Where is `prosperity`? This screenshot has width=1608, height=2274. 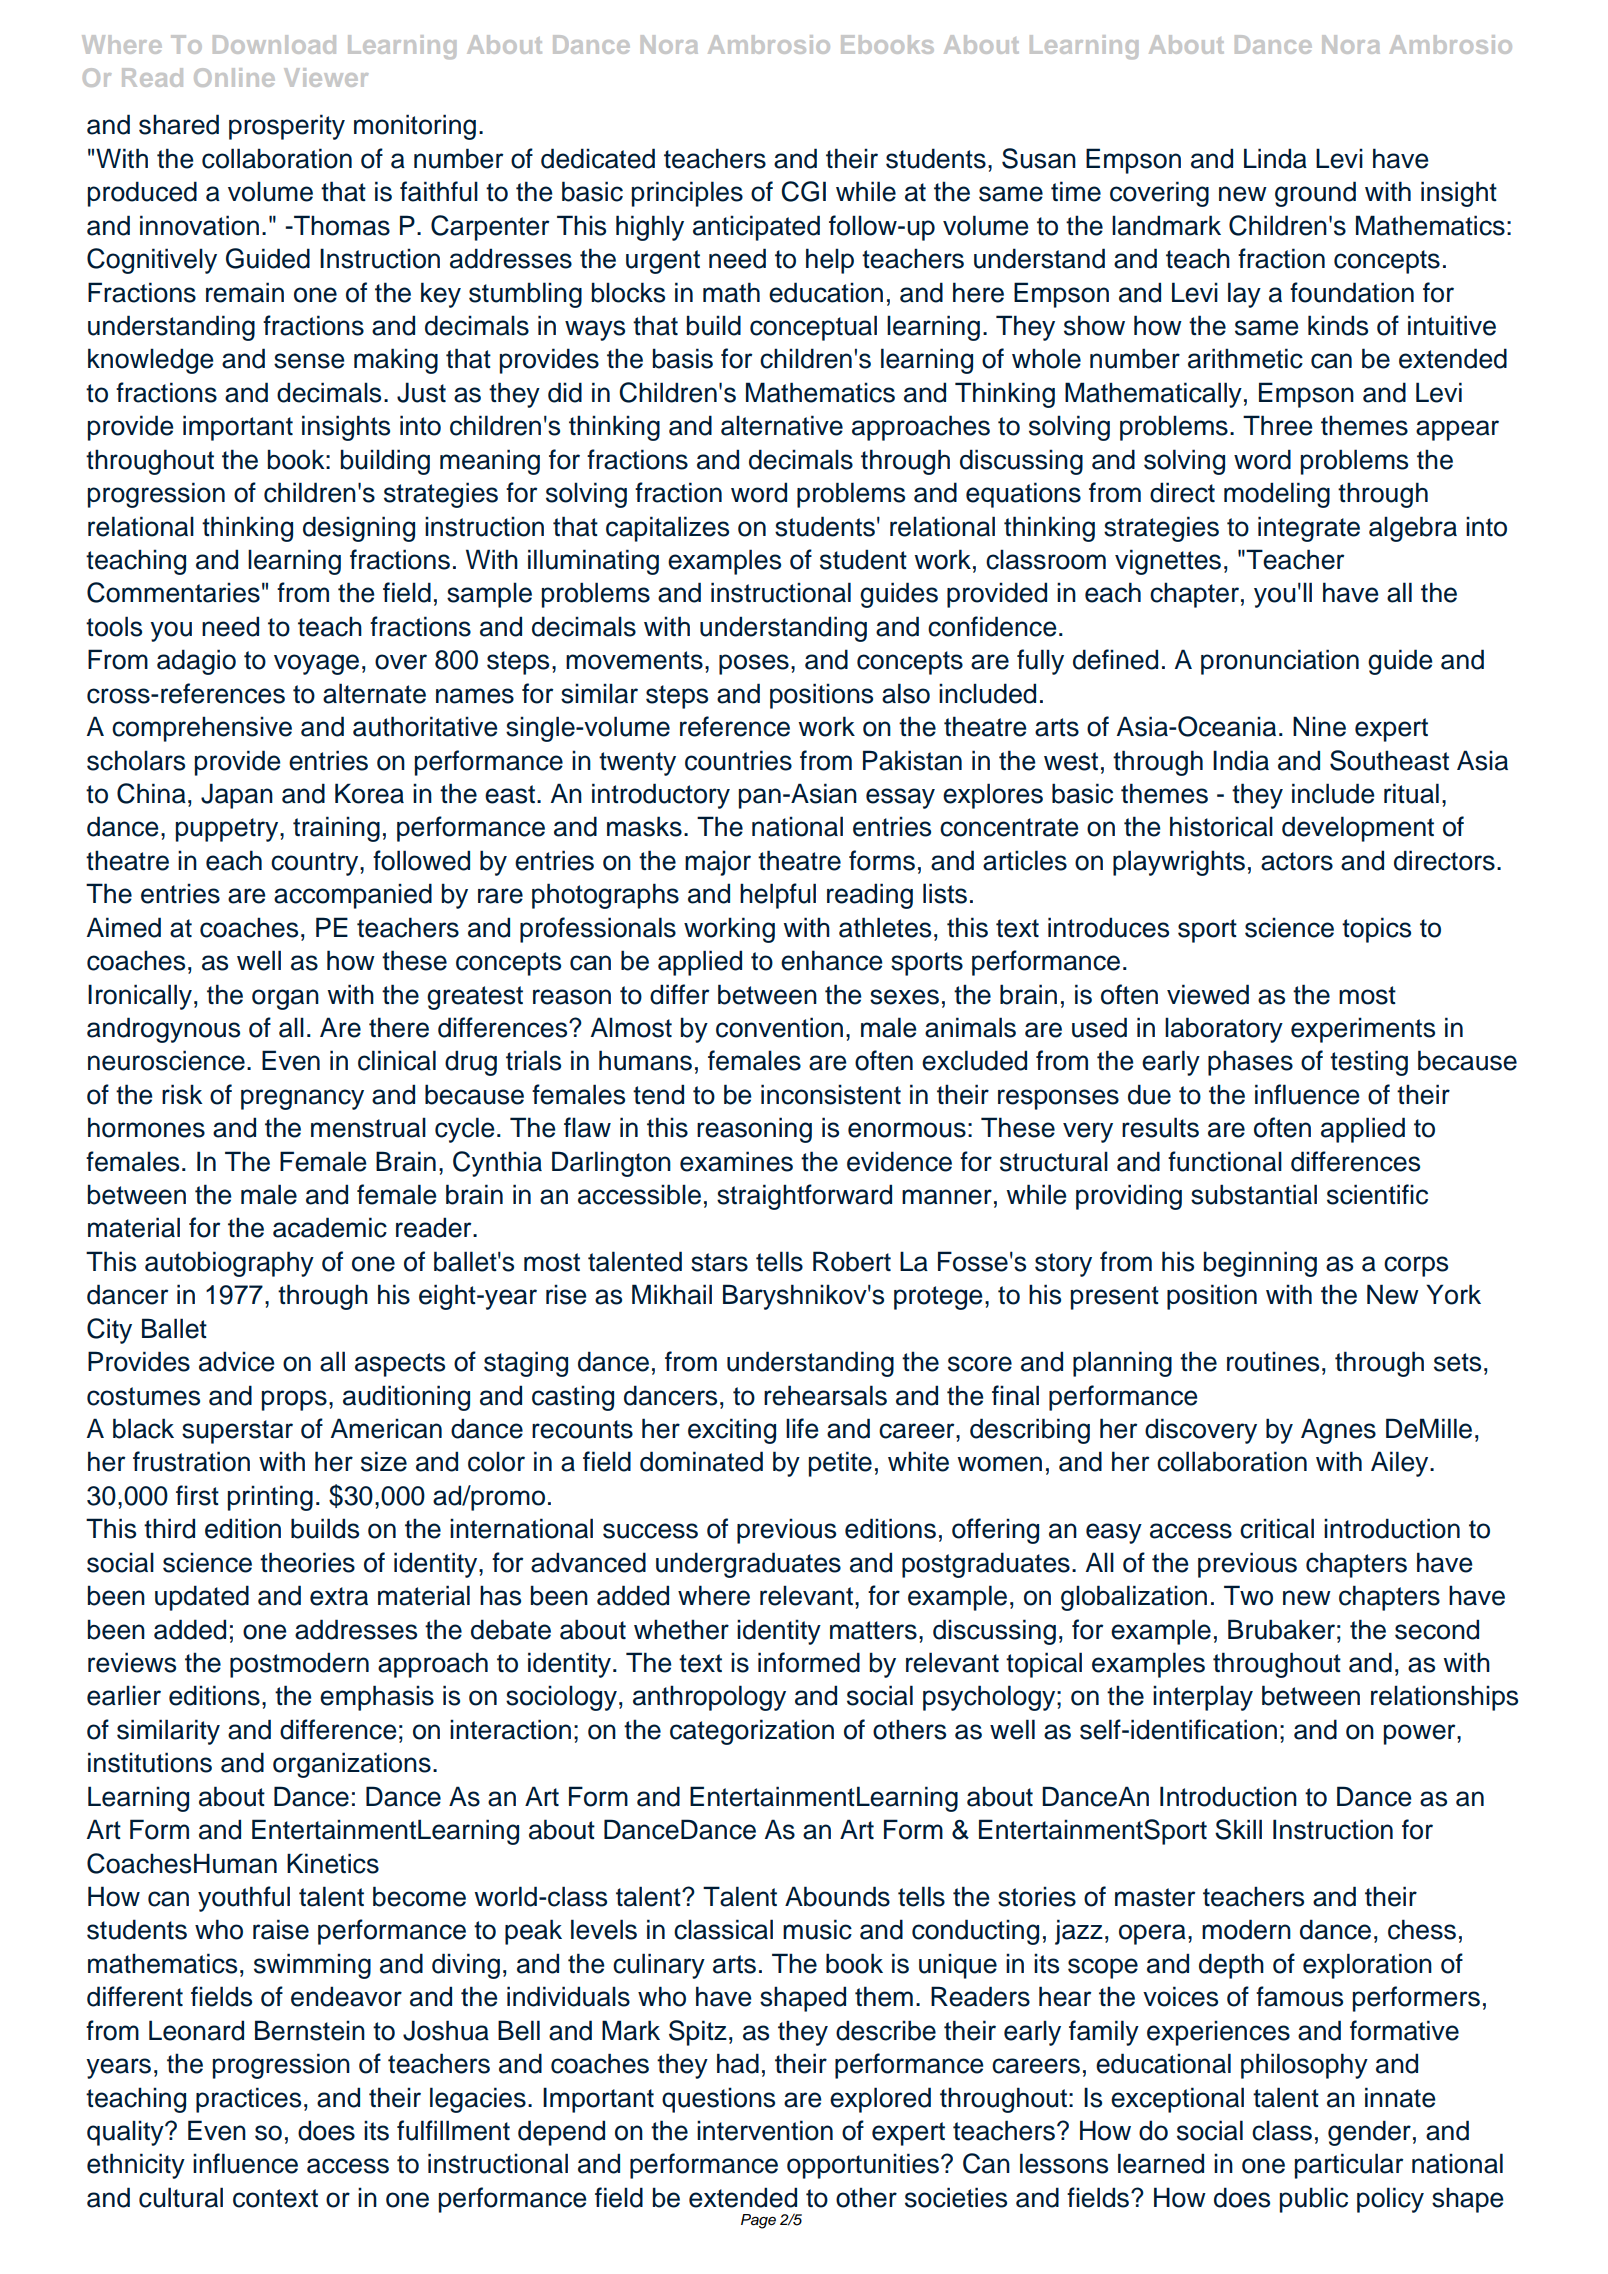
prosperity is located at coordinates (287, 127).
